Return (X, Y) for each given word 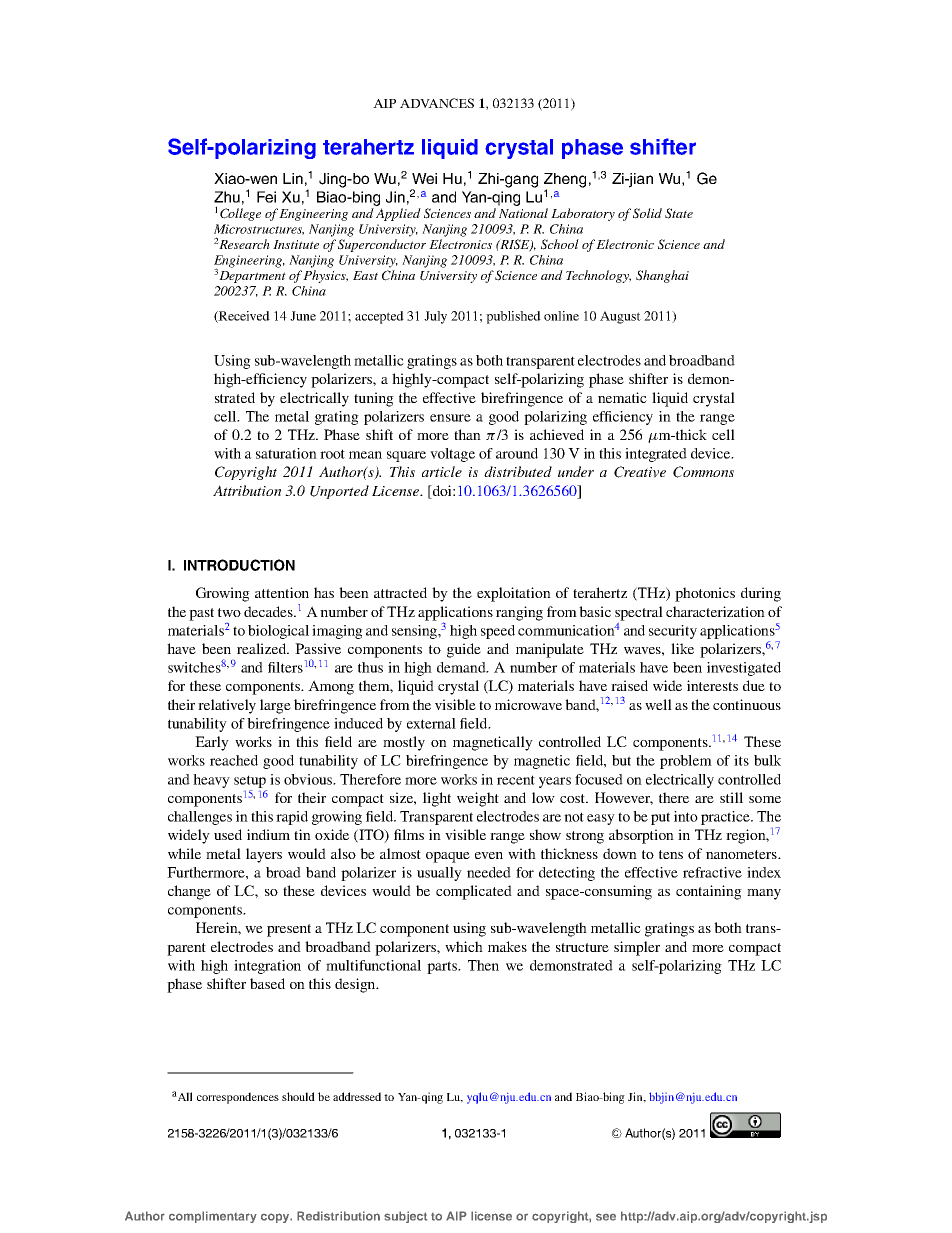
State (679, 213)
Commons (703, 472)
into (686, 816)
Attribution (247, 490)
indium (268, 834)
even (489, 855)
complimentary (213, 1217)
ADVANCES (437, 103)
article (442, 471)
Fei (266, 197)
